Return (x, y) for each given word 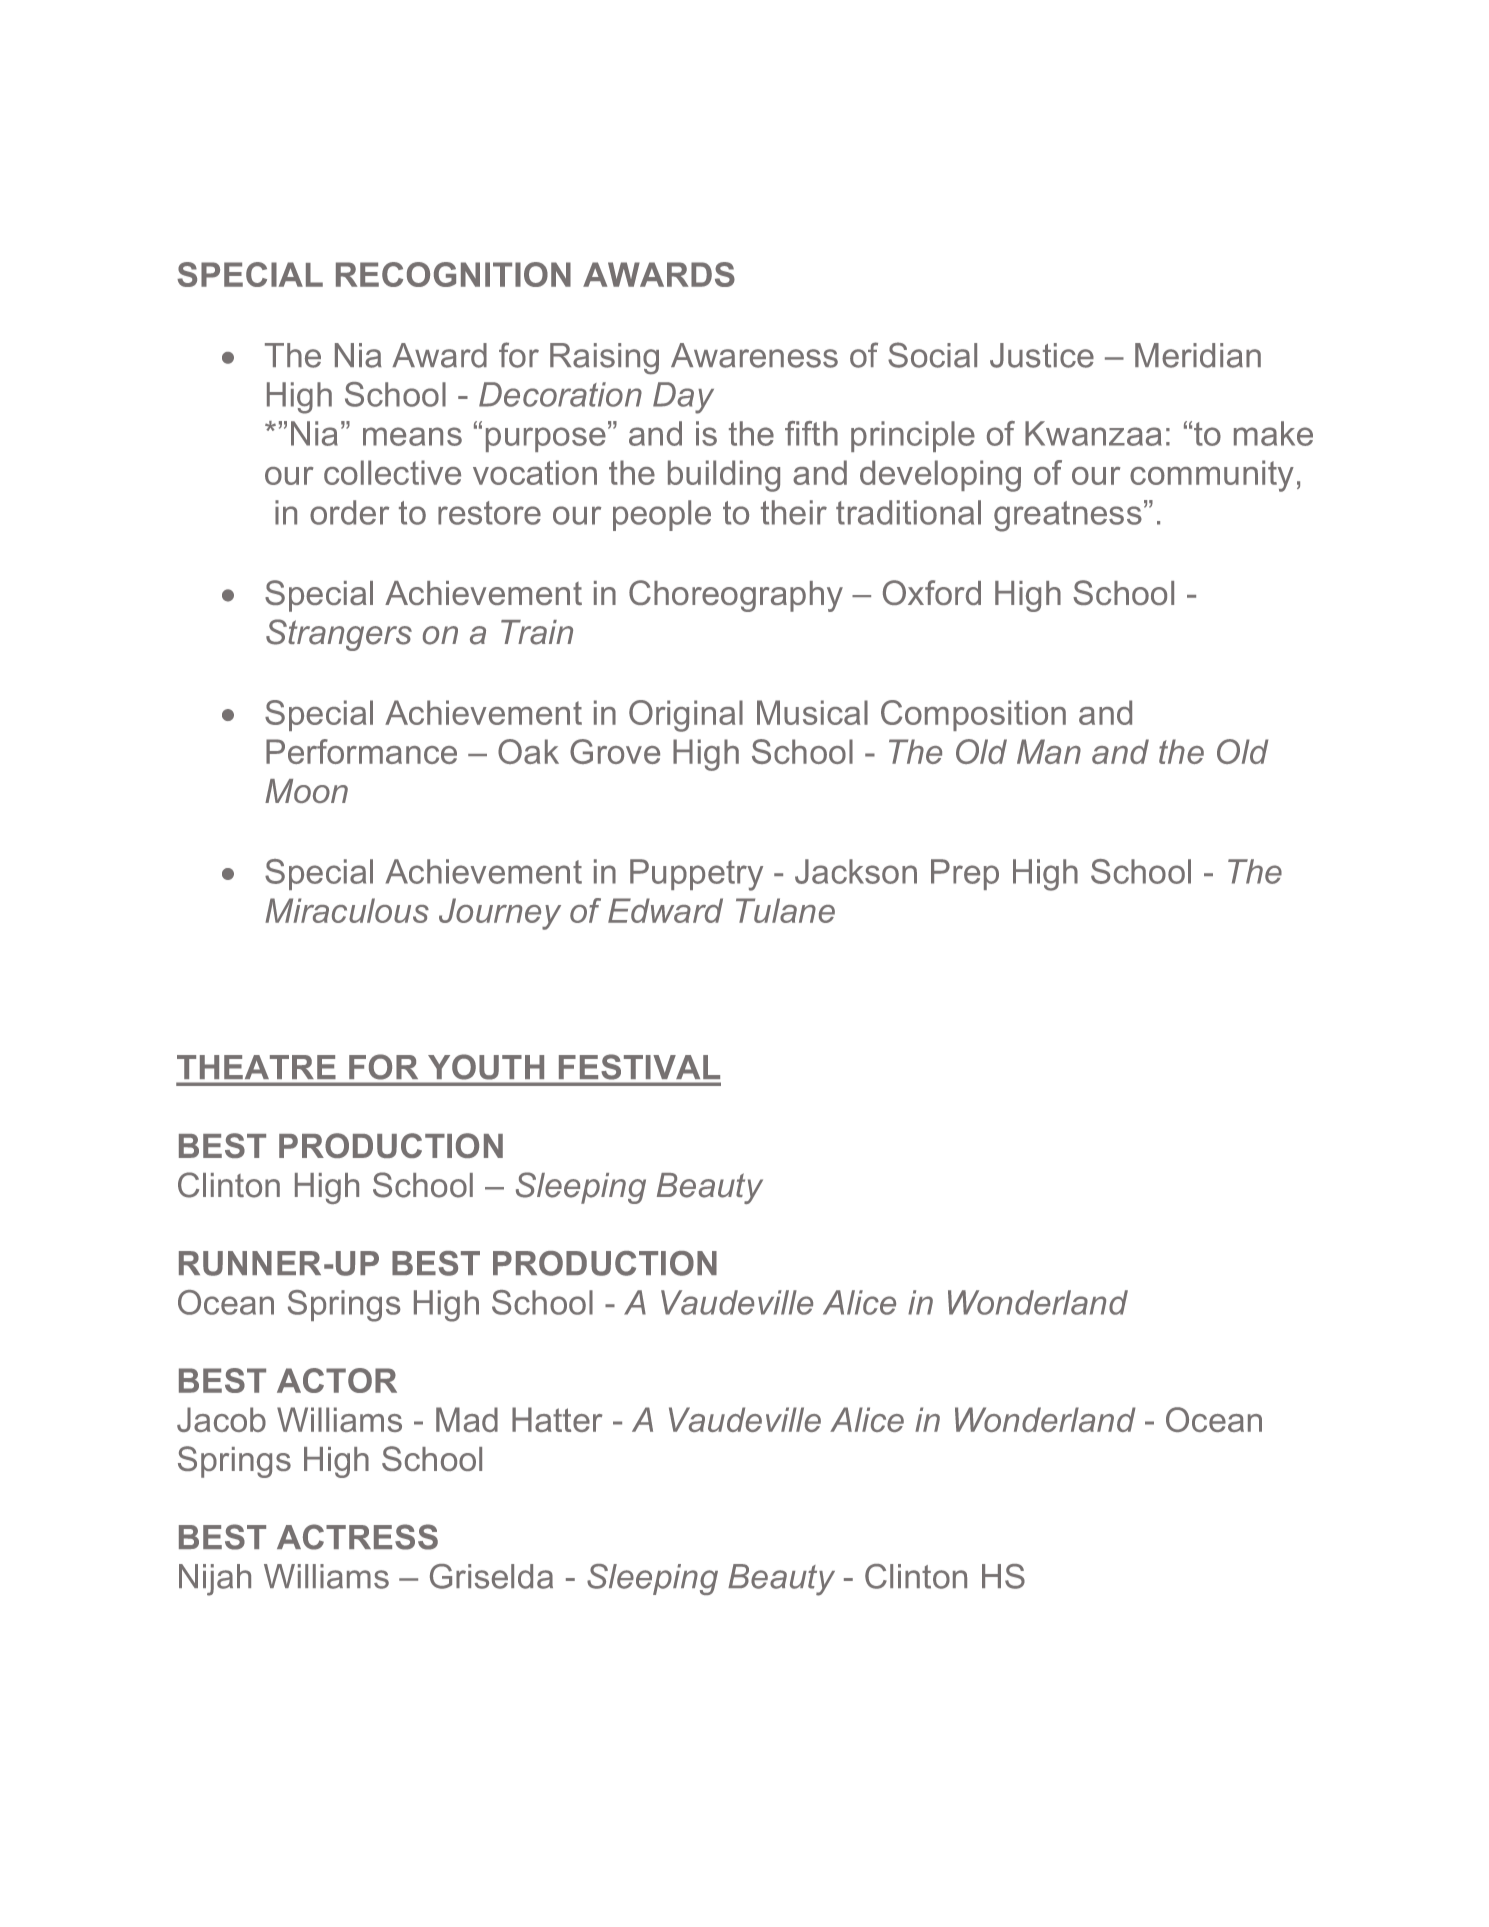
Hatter (557, 1419)
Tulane (785, 910)
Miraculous (347, 910)
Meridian (1198, 355)
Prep (965, 874)
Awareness (754, 355)
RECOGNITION (453, 274)
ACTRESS (357, 1537)
